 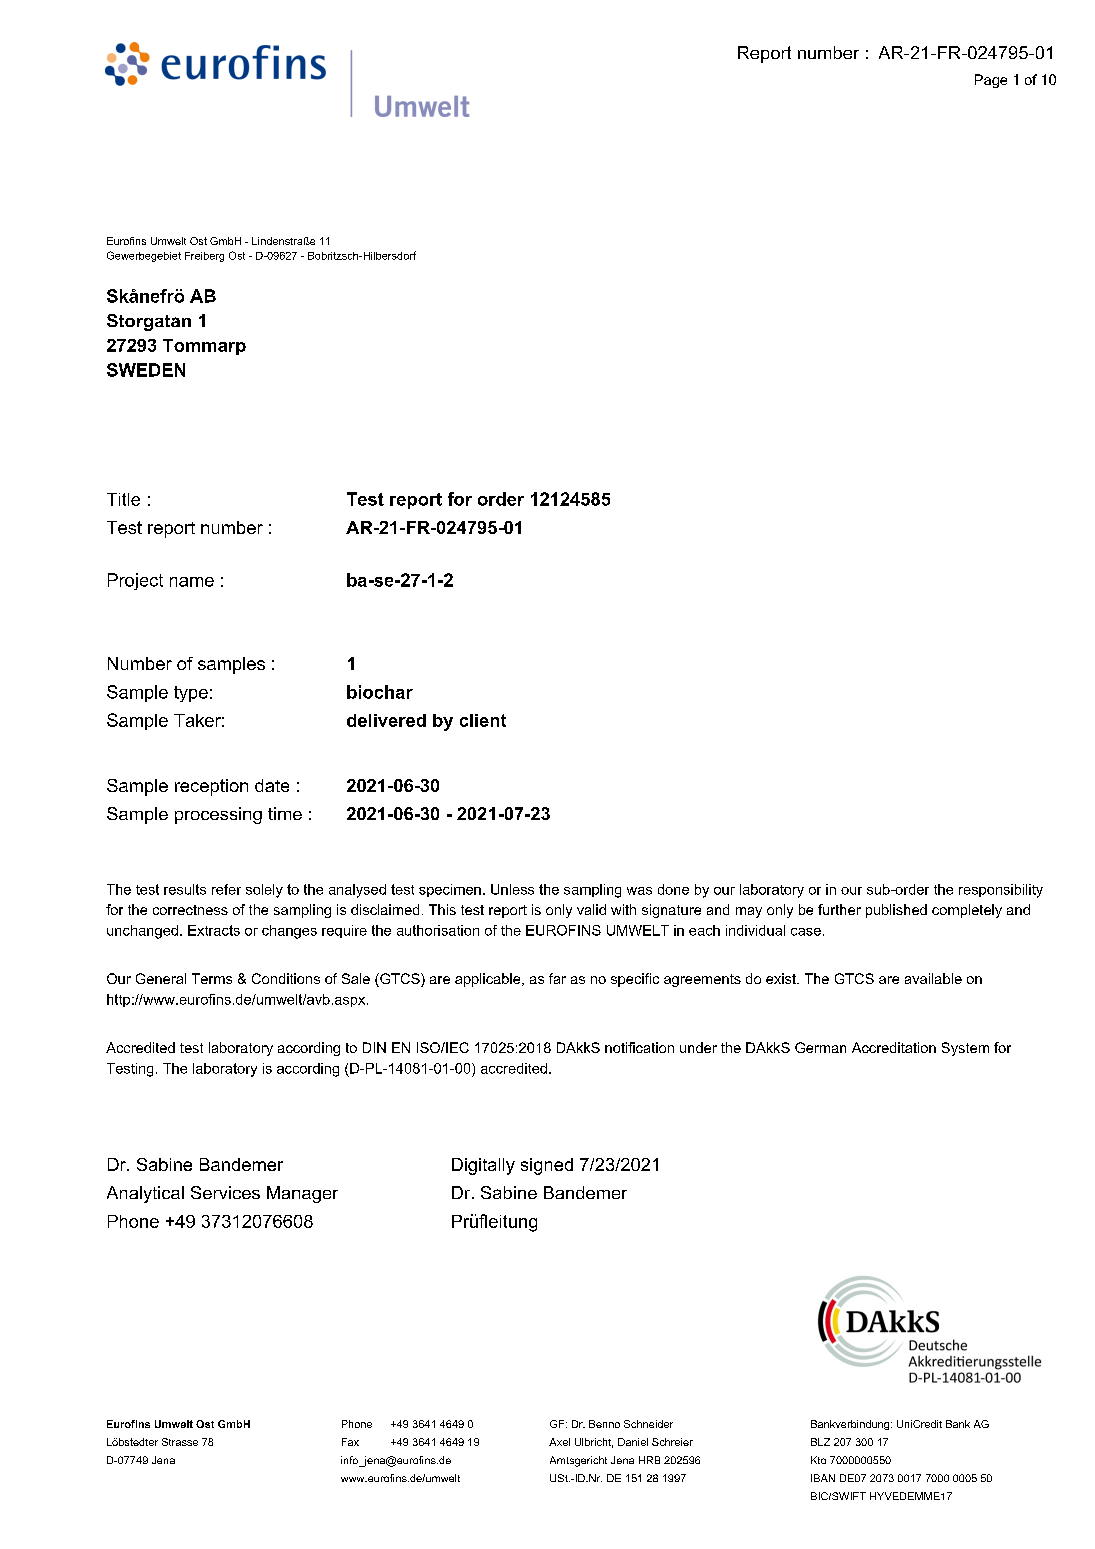 What do you see at coordinates (211, 787) in the screenshot?
I see `reception` at bounding box center [211, 787].
